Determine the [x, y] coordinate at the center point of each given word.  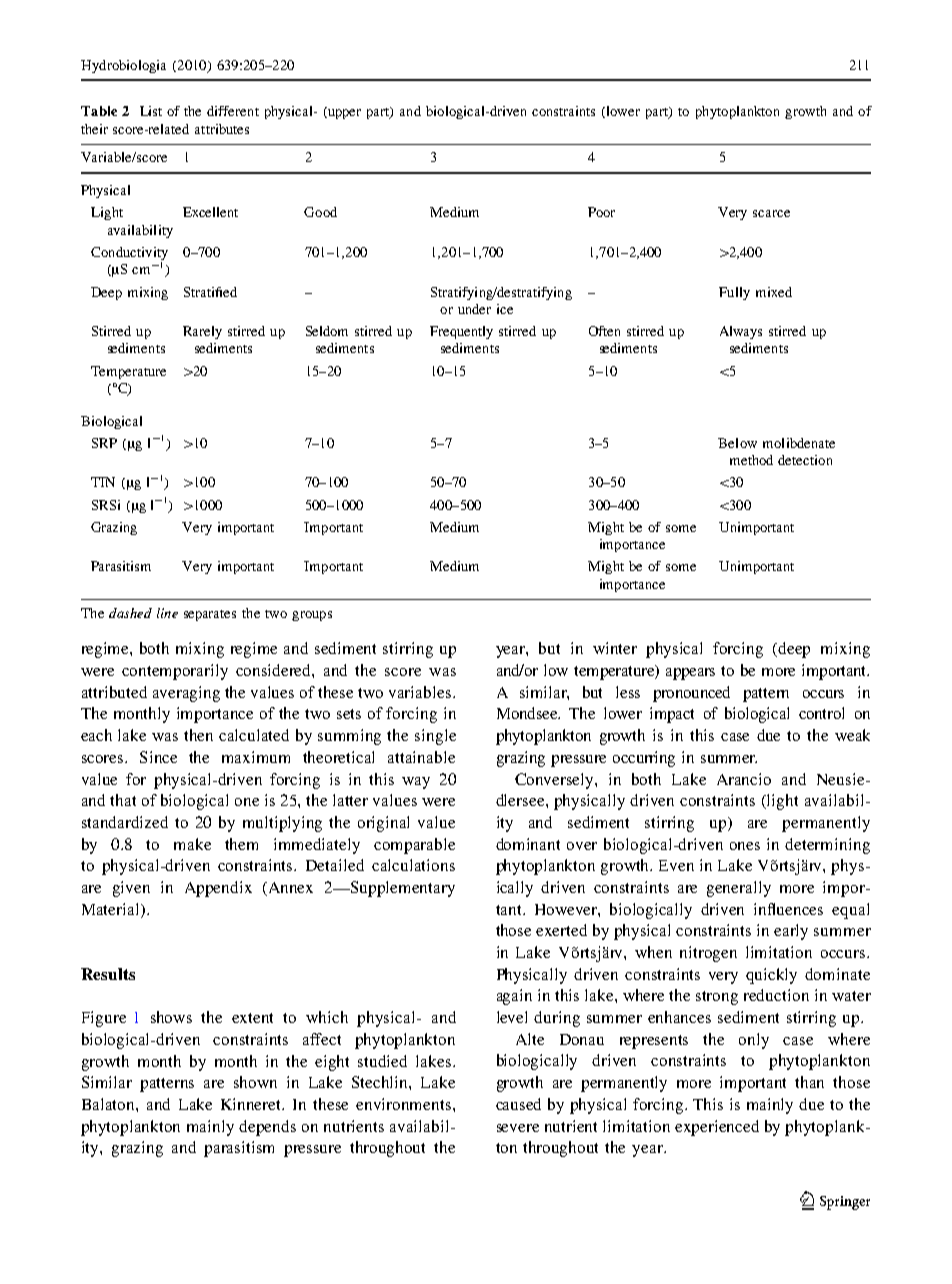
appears [690, 674]
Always [741, 332]
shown [255, 1082]
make [192, 844]
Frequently [461, 332]
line [167, 613]
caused [518, 1104]
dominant [528, 844]
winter [615, 648]
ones [745, 846]
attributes [222, 129]
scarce [771, 213]
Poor [601, 212]
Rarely [202, 332]
